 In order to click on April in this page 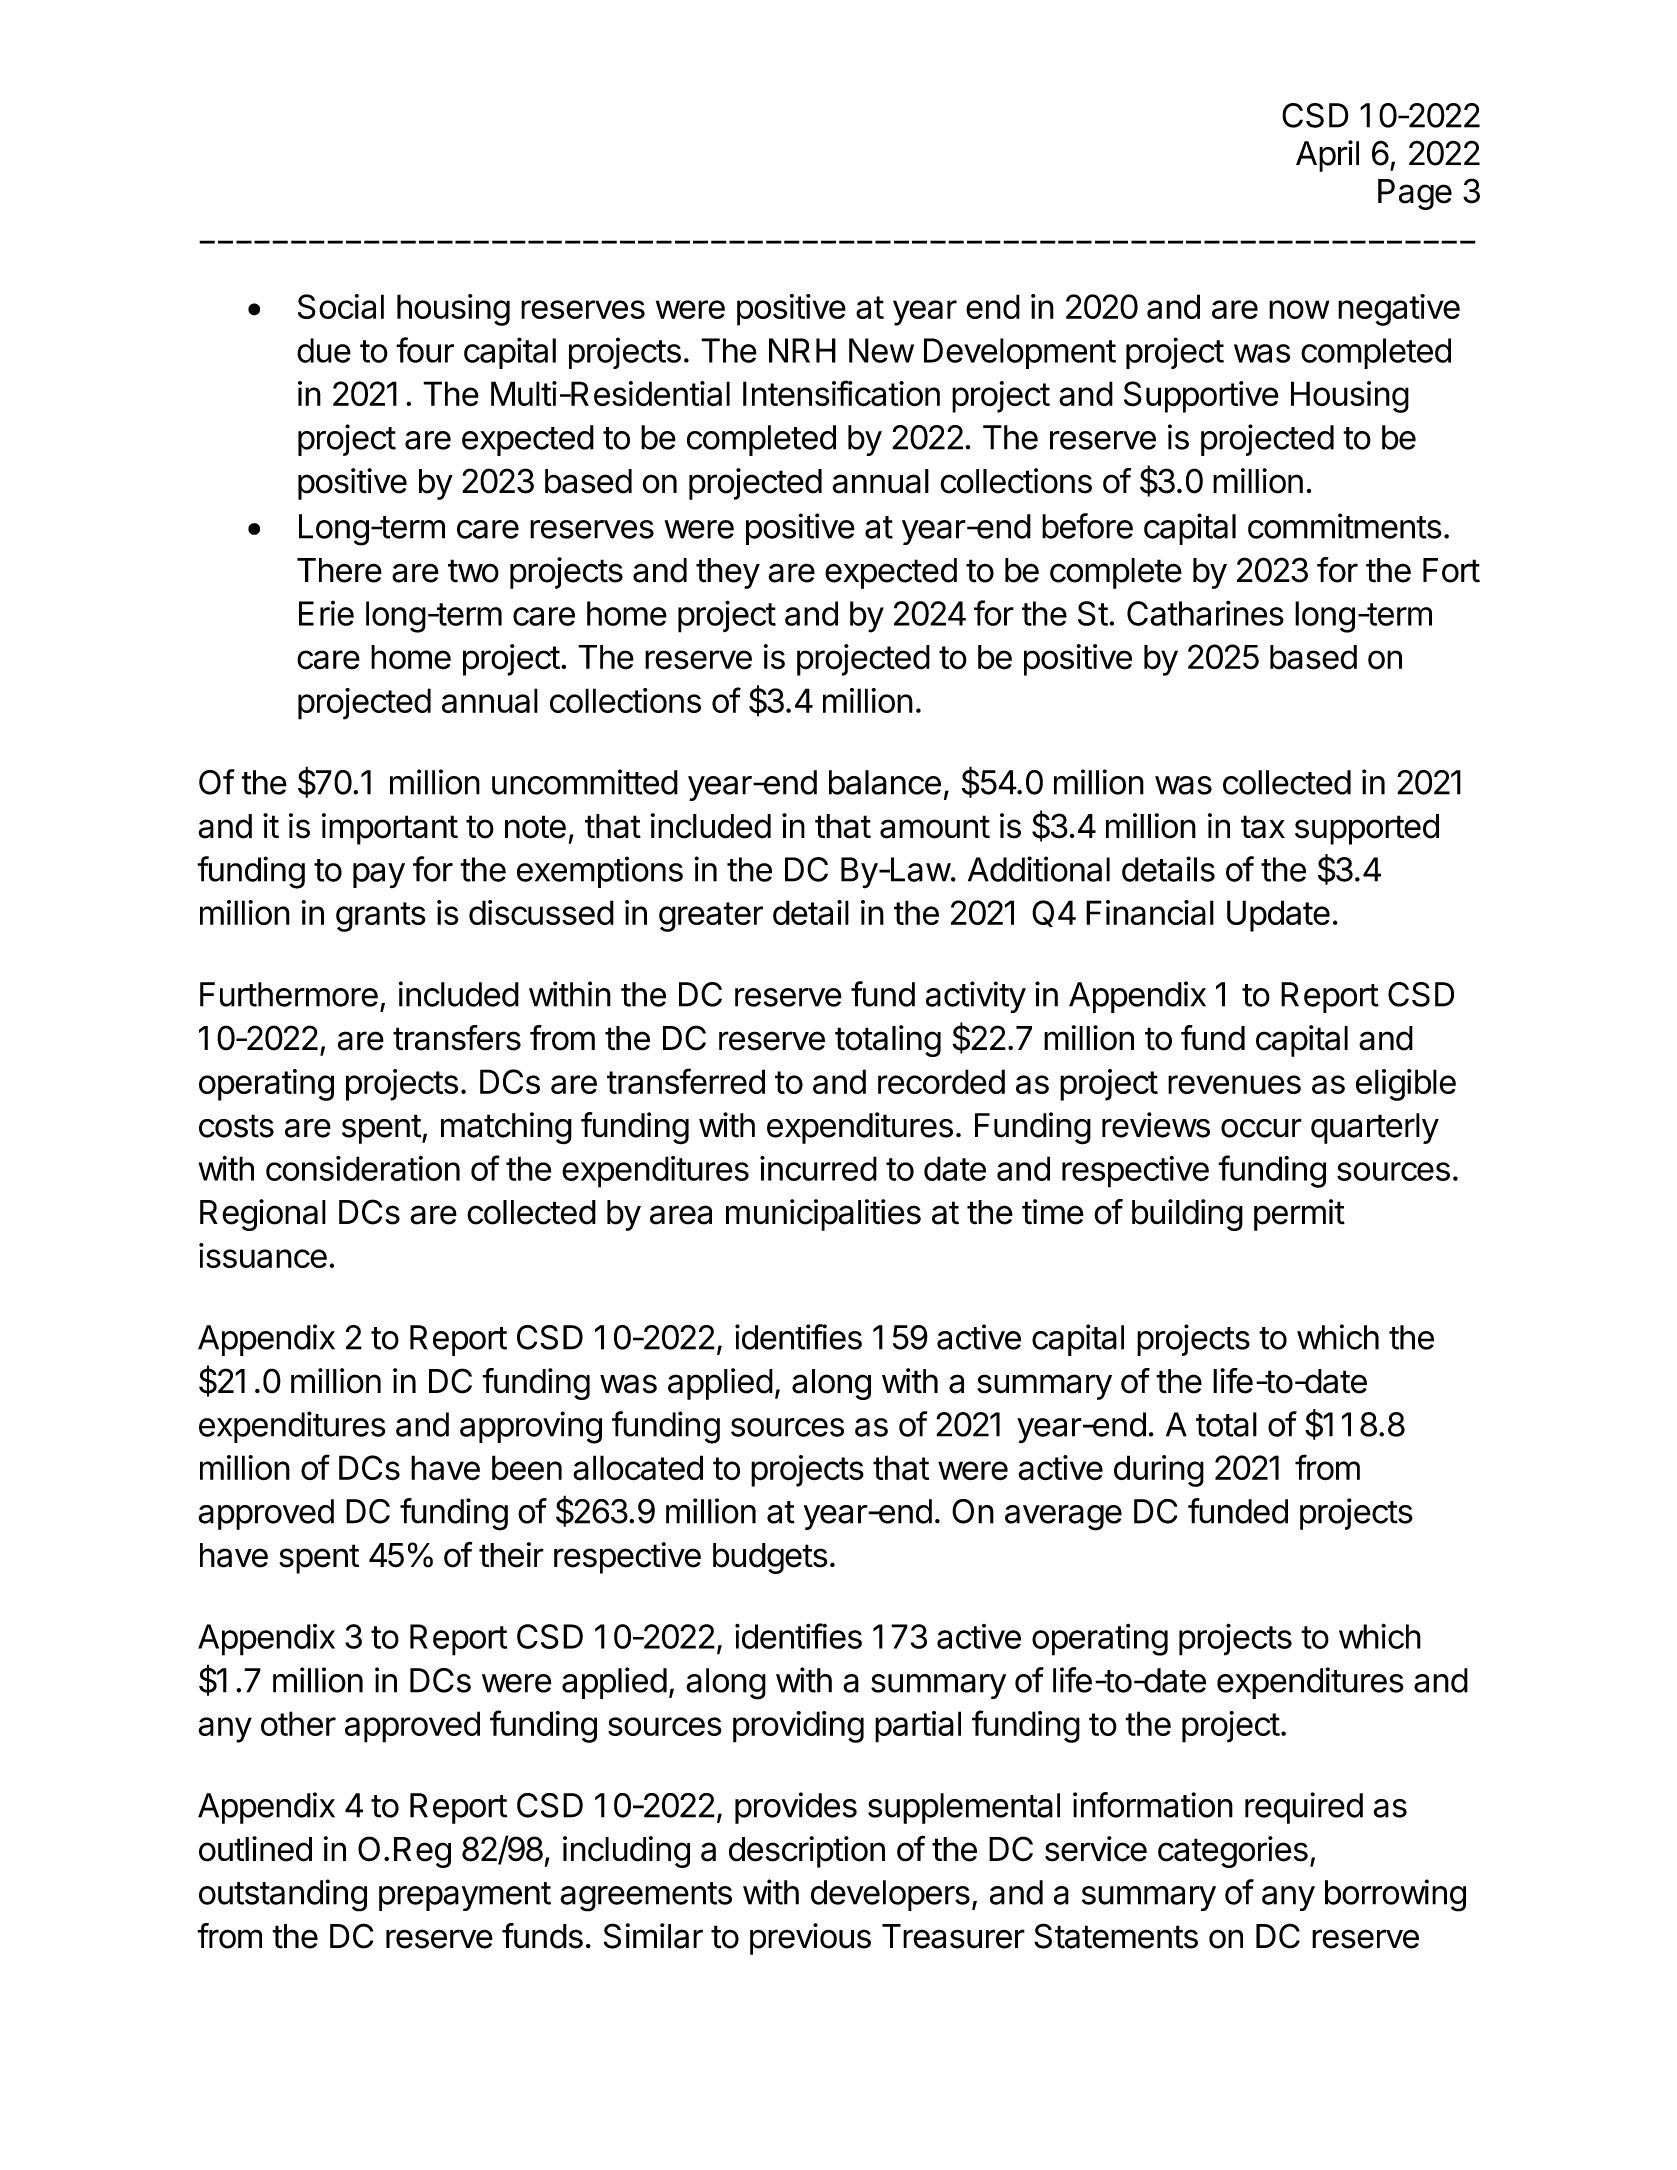, I will do `click(1327, 156)`.
